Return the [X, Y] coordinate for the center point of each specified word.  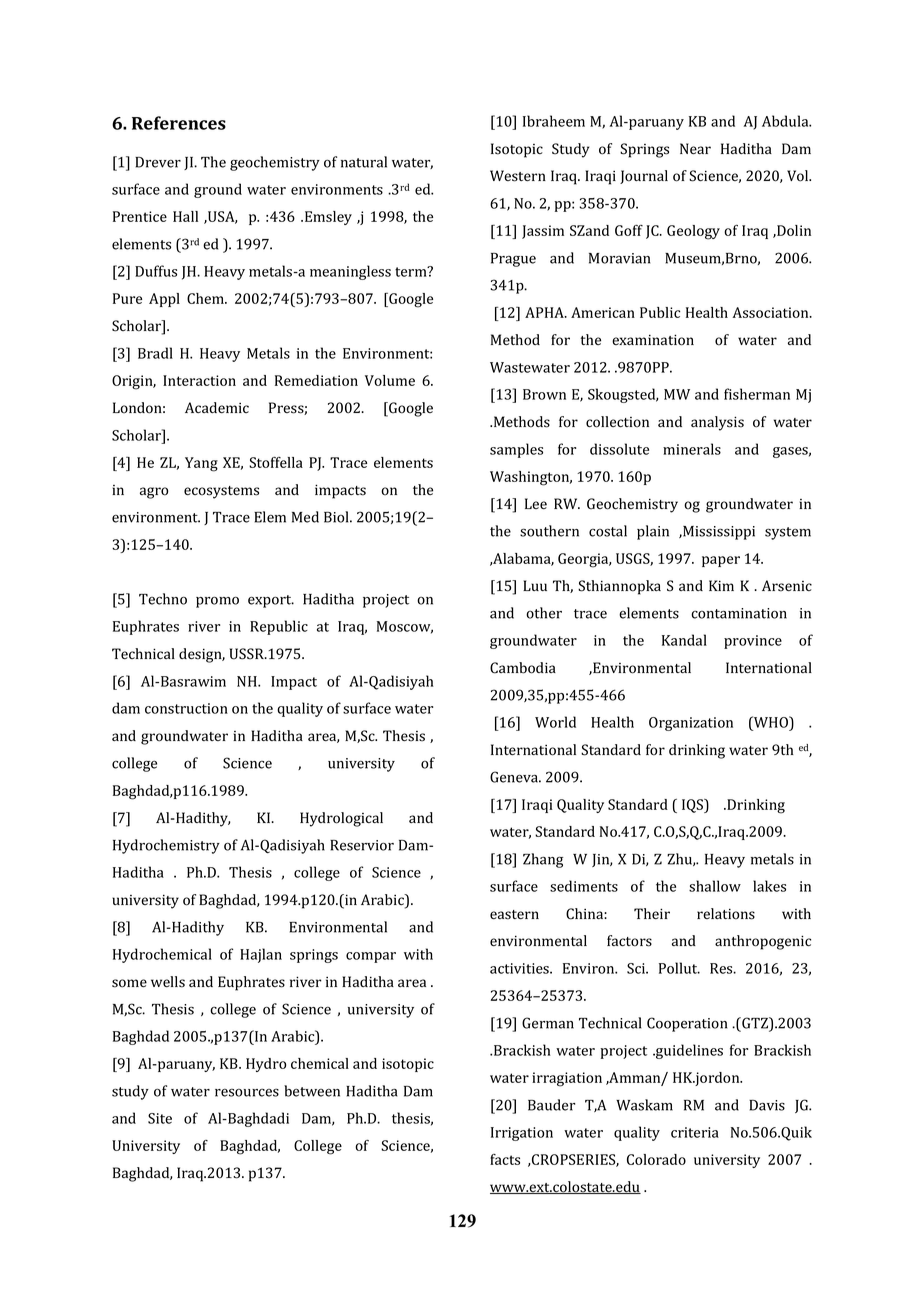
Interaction [199, 380]
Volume [390, 380]
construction [186, 708]
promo [217, 602]
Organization [691, 724]
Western [518, 176]
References [179, 123]
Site [160, 1118]
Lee [536, 503]
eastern [514, 915]
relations [726, 914]
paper [721, 561]
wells [168, 982]
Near [695, 149]
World [555, 722]
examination [653, 340]
